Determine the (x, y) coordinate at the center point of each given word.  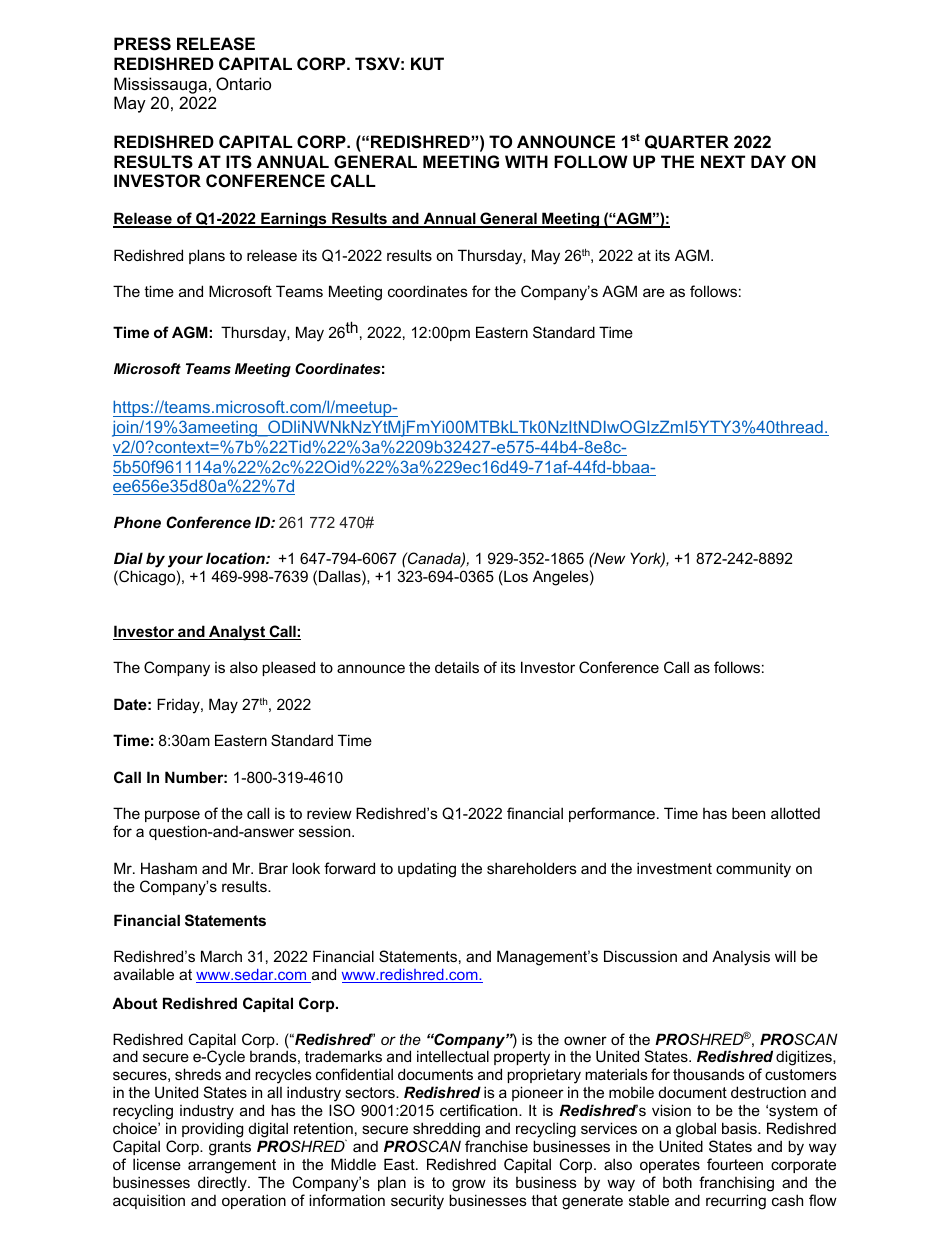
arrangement (232, 1166)
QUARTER (687, 142)
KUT (427, 63)
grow (469, 1185)
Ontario (243, 83)
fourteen (735, 1164)
